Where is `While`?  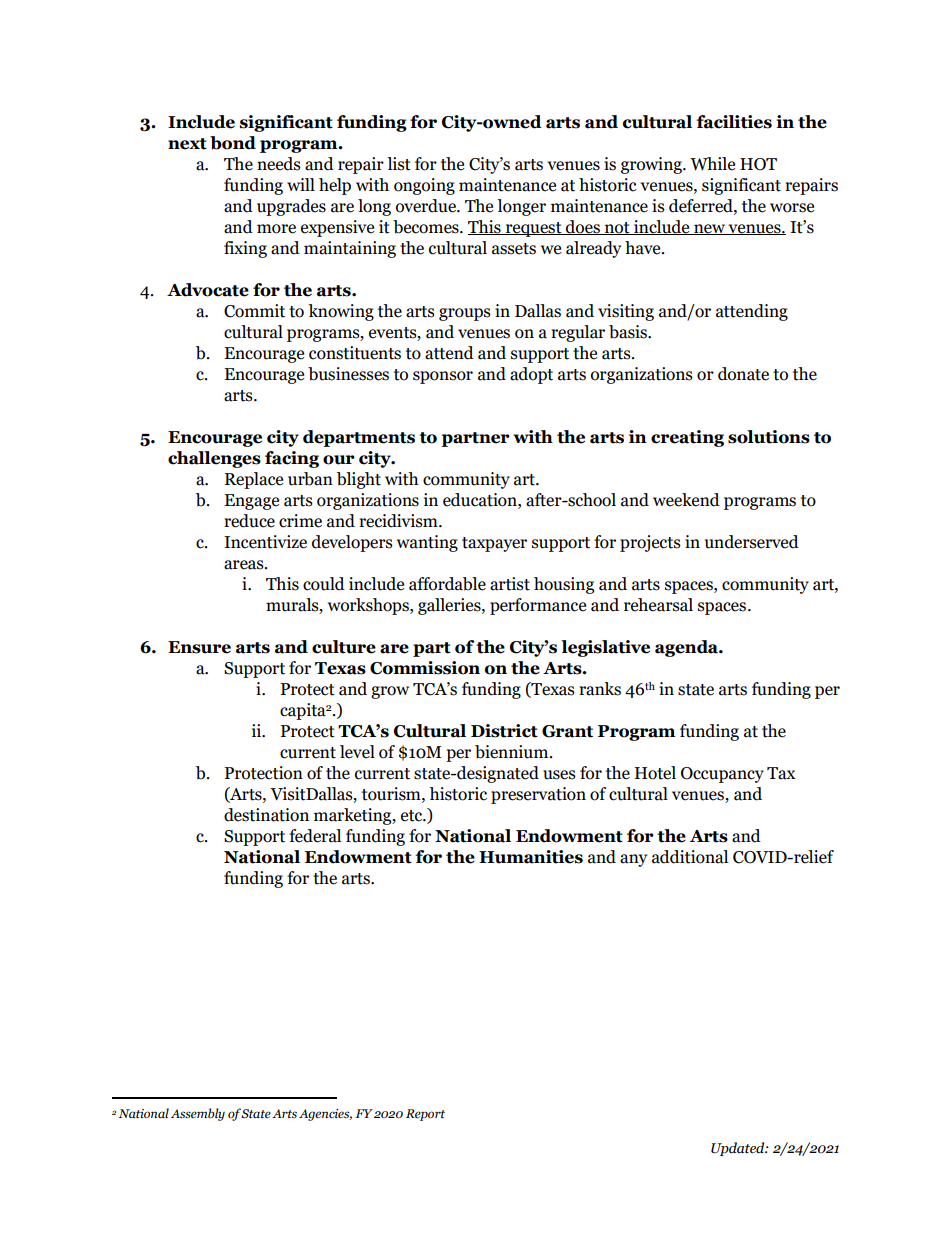 While is located at coordinates (712, 164).
